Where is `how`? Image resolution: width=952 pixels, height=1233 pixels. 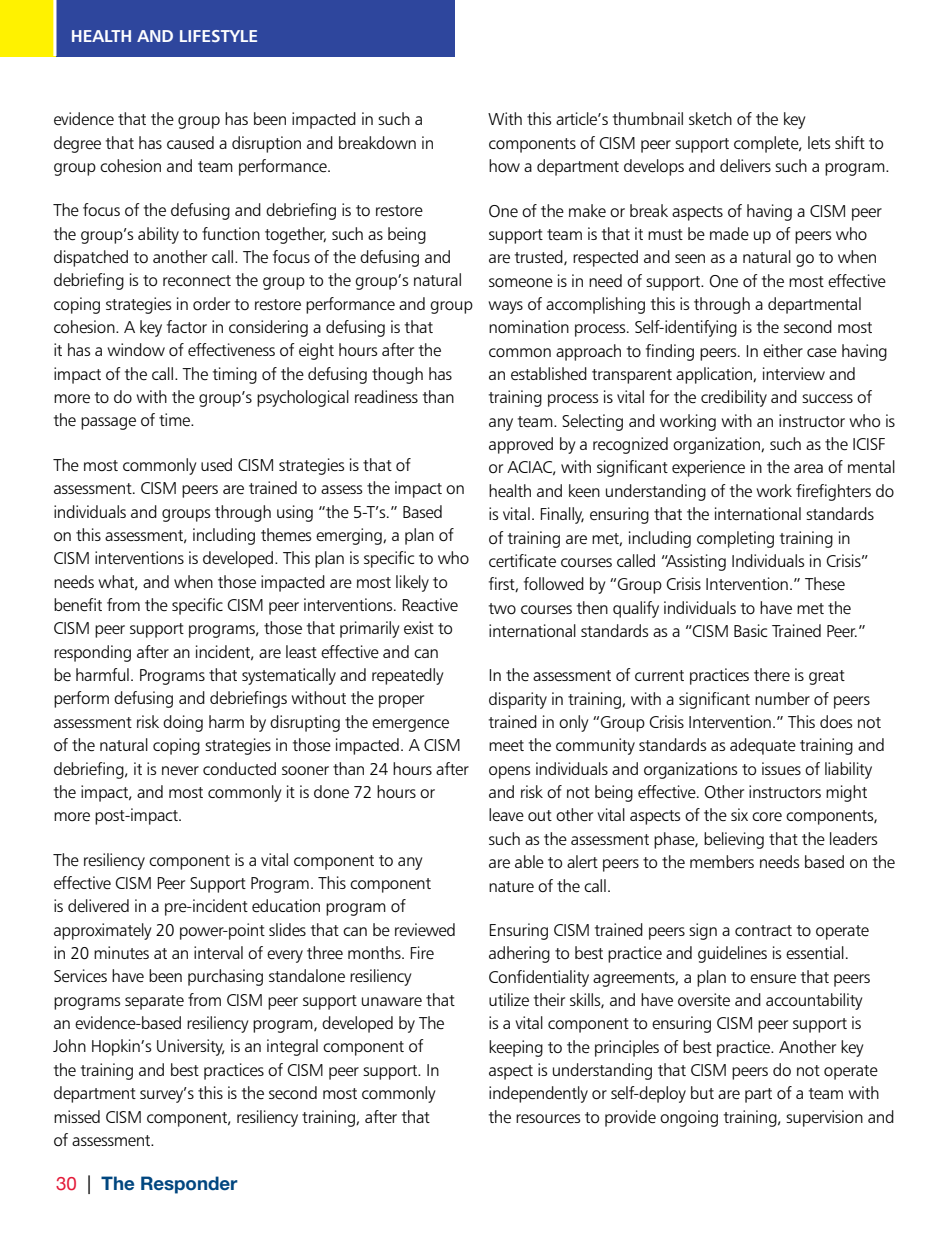
how is located at coordinates (504, 166).
